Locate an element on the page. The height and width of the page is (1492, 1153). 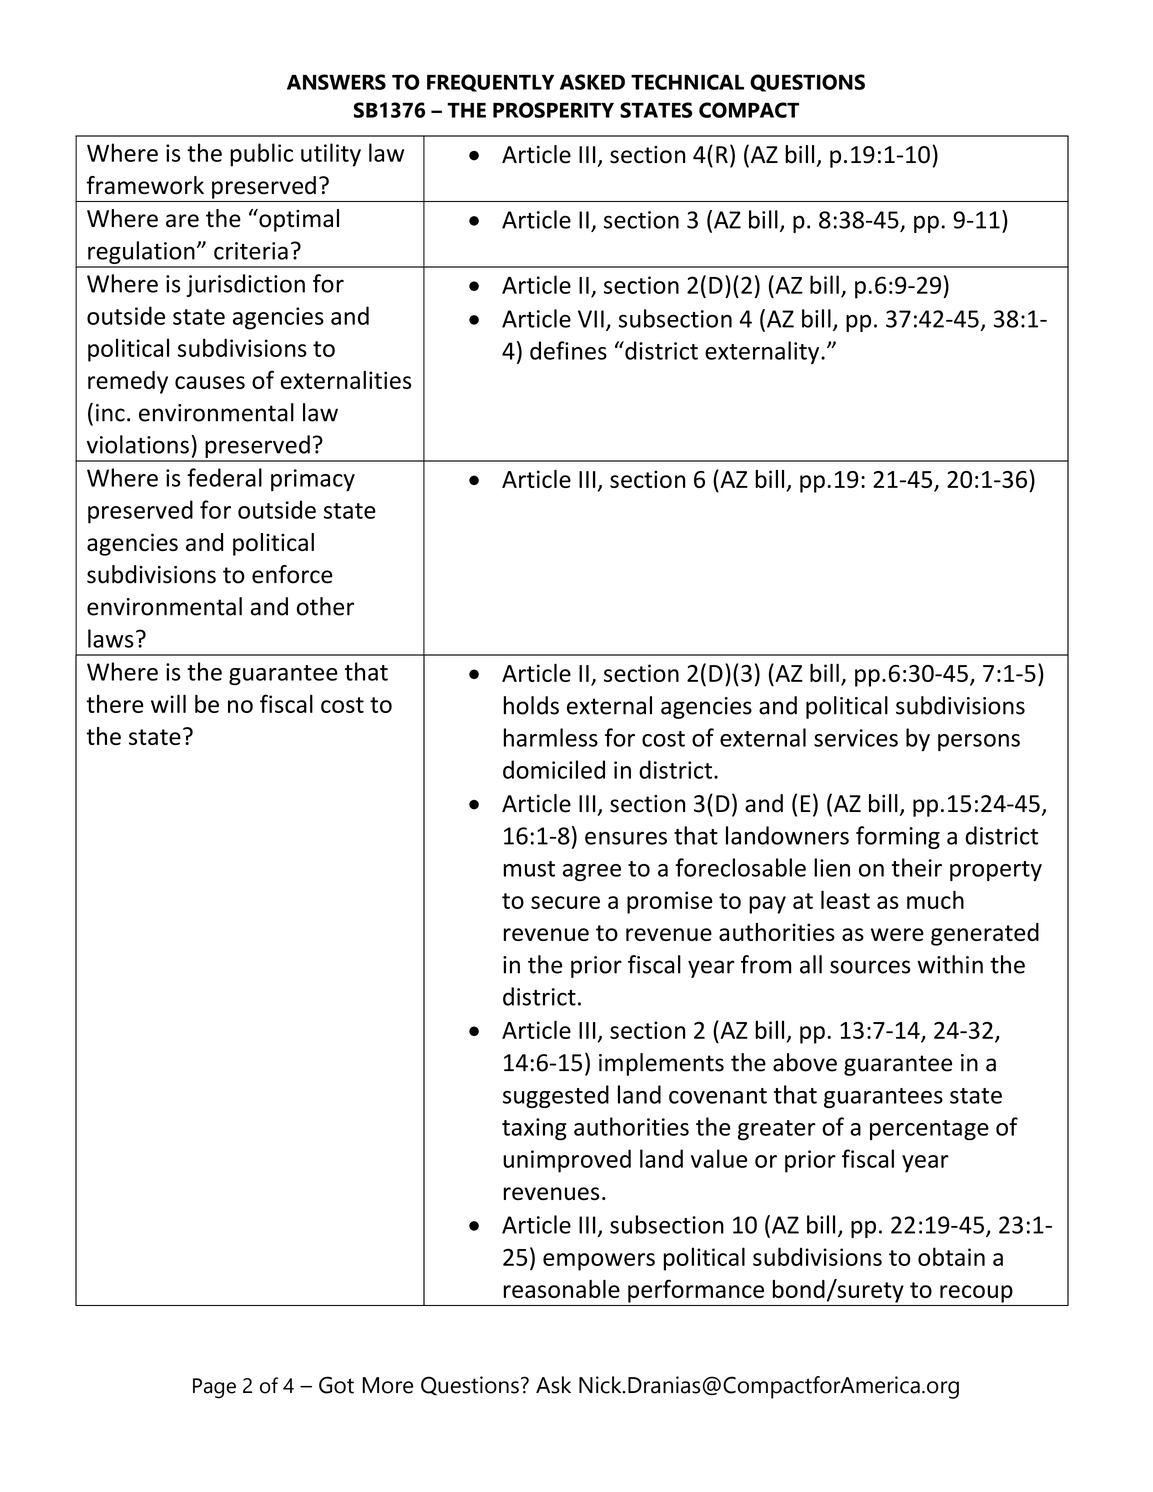
recoup is located at coordinates (976, 1294).
